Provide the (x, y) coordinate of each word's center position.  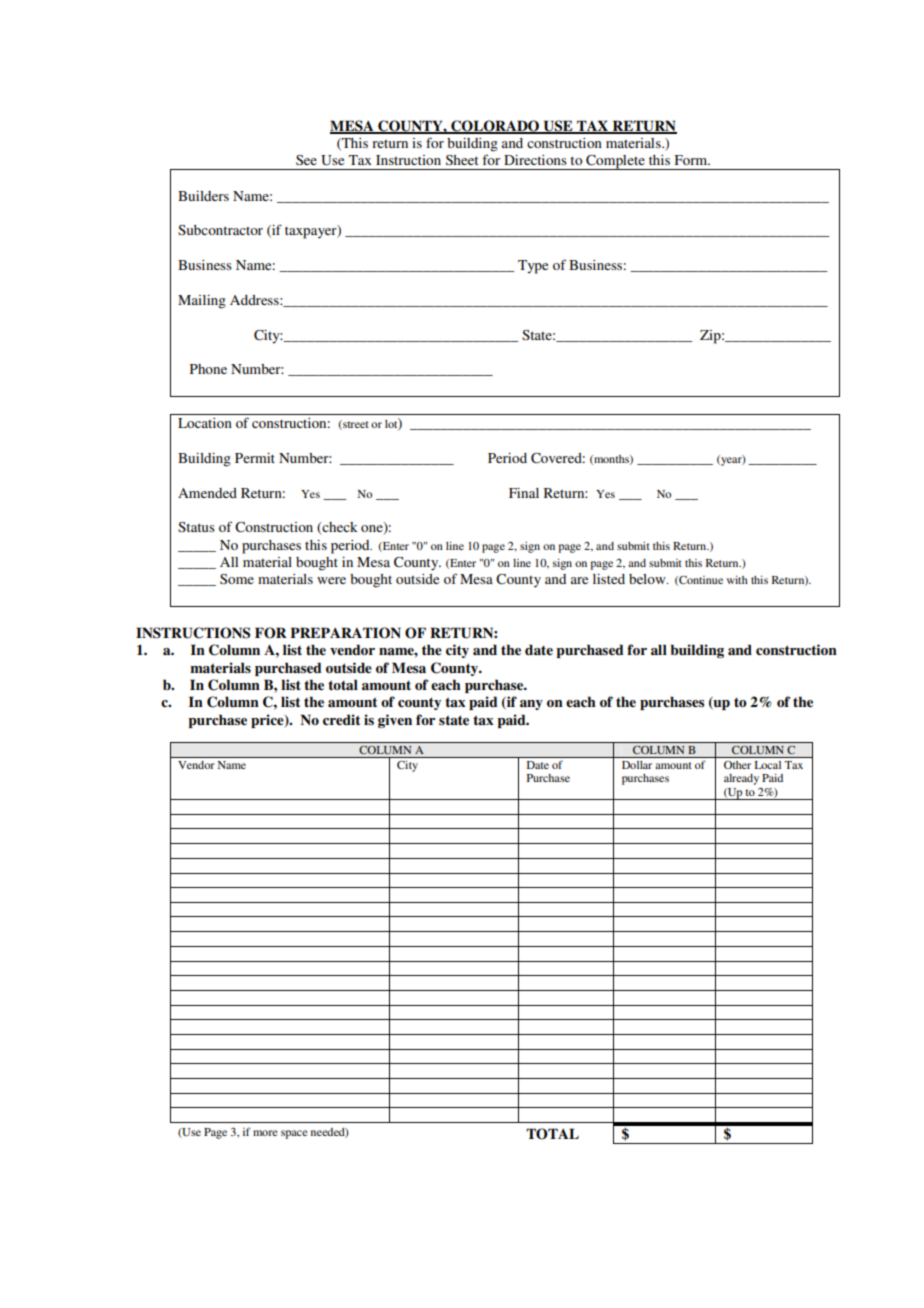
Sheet (462, 160)
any (531, 705)
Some (237, 579)
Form (692, 160)
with (737, 580)
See (306, 160)
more (265, 1133)
